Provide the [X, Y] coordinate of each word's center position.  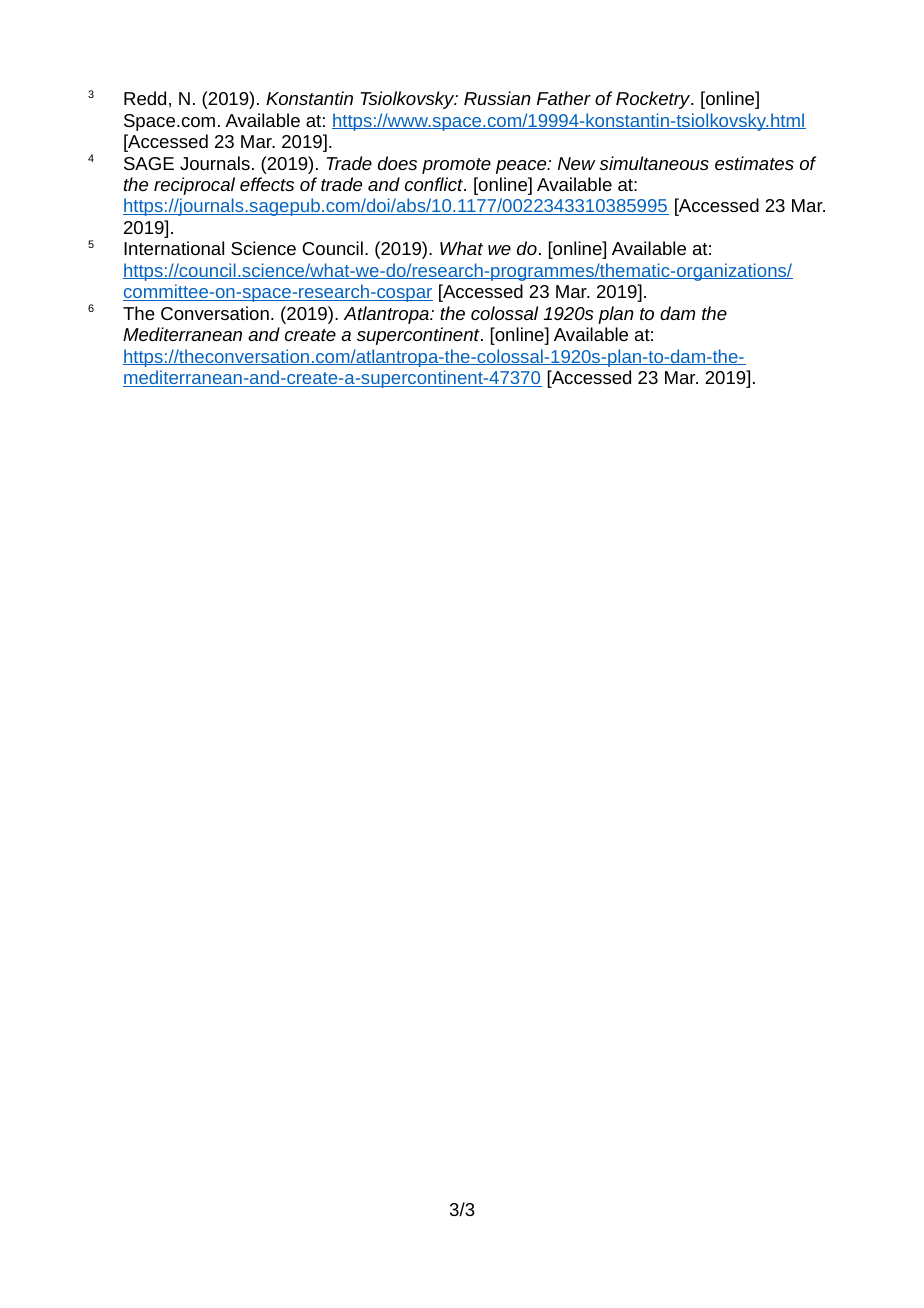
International [174, 248]
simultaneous [654, 163]
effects [267, 184]
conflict [435, 184]
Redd [145, 98]
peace [522, 167]
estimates [754, 163]
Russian [497, 98]
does [397, 163]
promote [456, 166]
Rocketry [654, 100]
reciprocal [194, 186]
